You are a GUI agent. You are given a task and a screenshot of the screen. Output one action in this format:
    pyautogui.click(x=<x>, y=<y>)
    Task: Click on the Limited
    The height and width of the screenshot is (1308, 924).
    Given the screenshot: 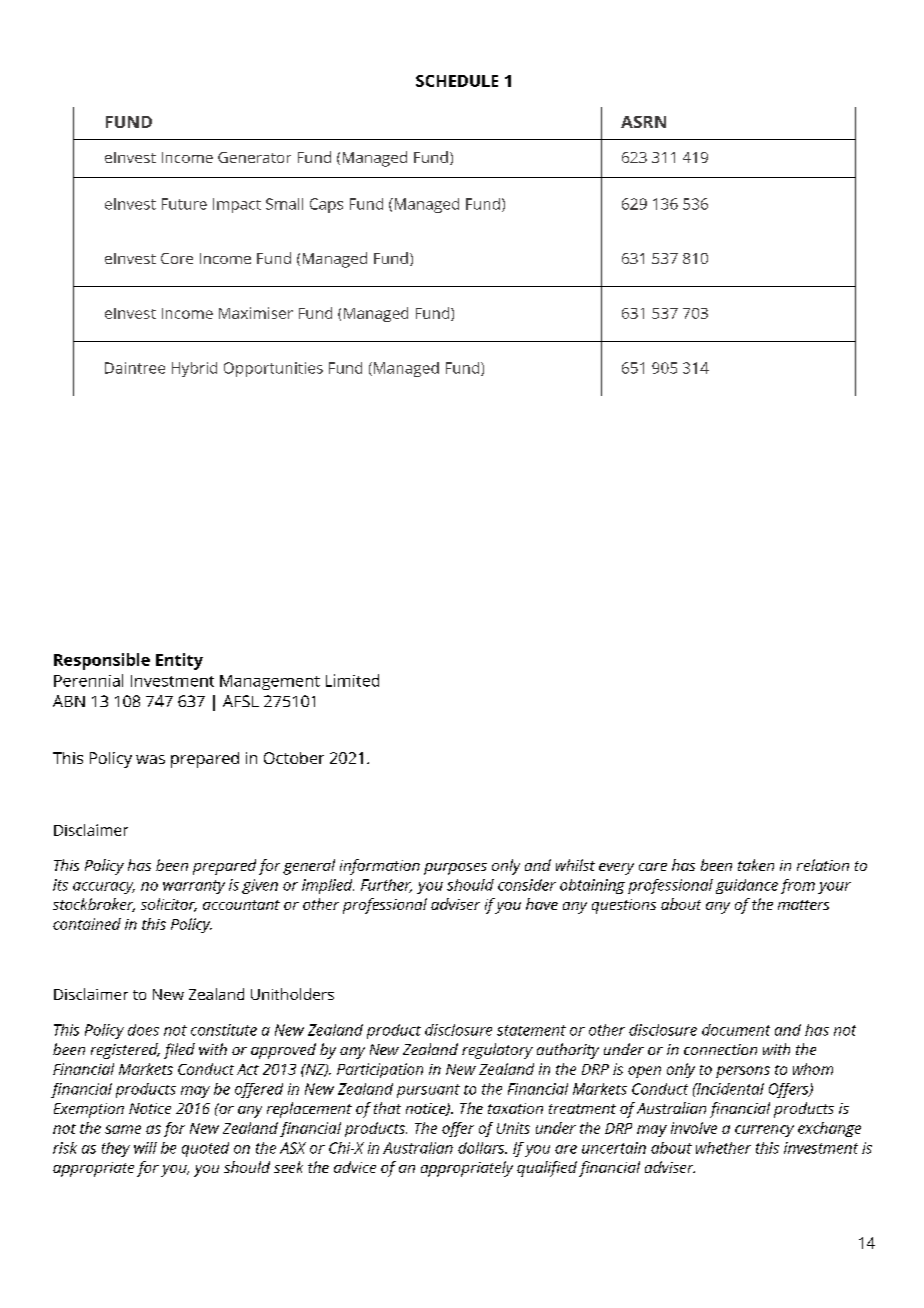 What is the action you would take?
    pyautogui.click(x=352, y=680)
